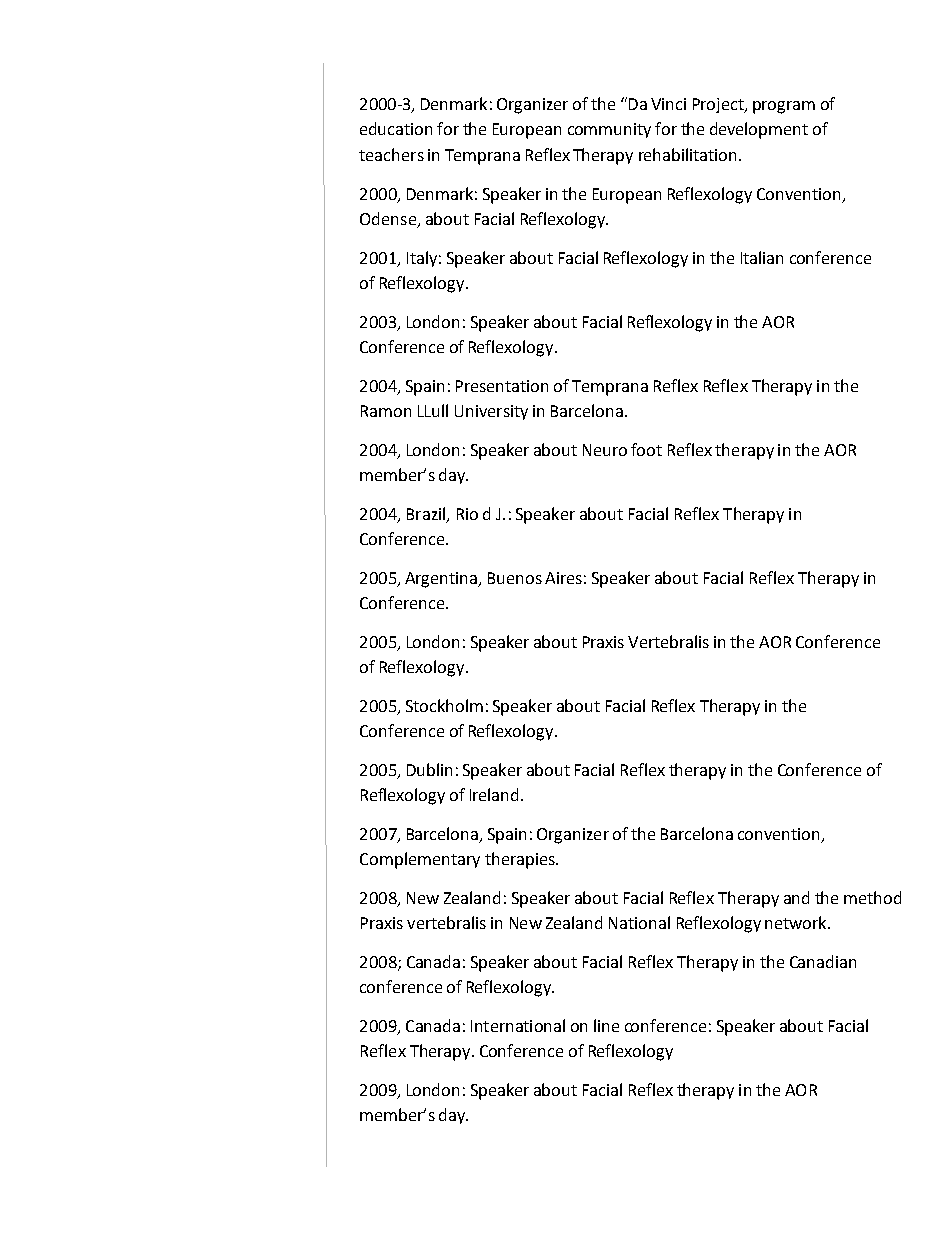 Image resolution: width=952 pixels, height=1233 pixels. What do you see at coordinates (609, 130) in the image?
I see `community` at bounding box center [609, 130].
